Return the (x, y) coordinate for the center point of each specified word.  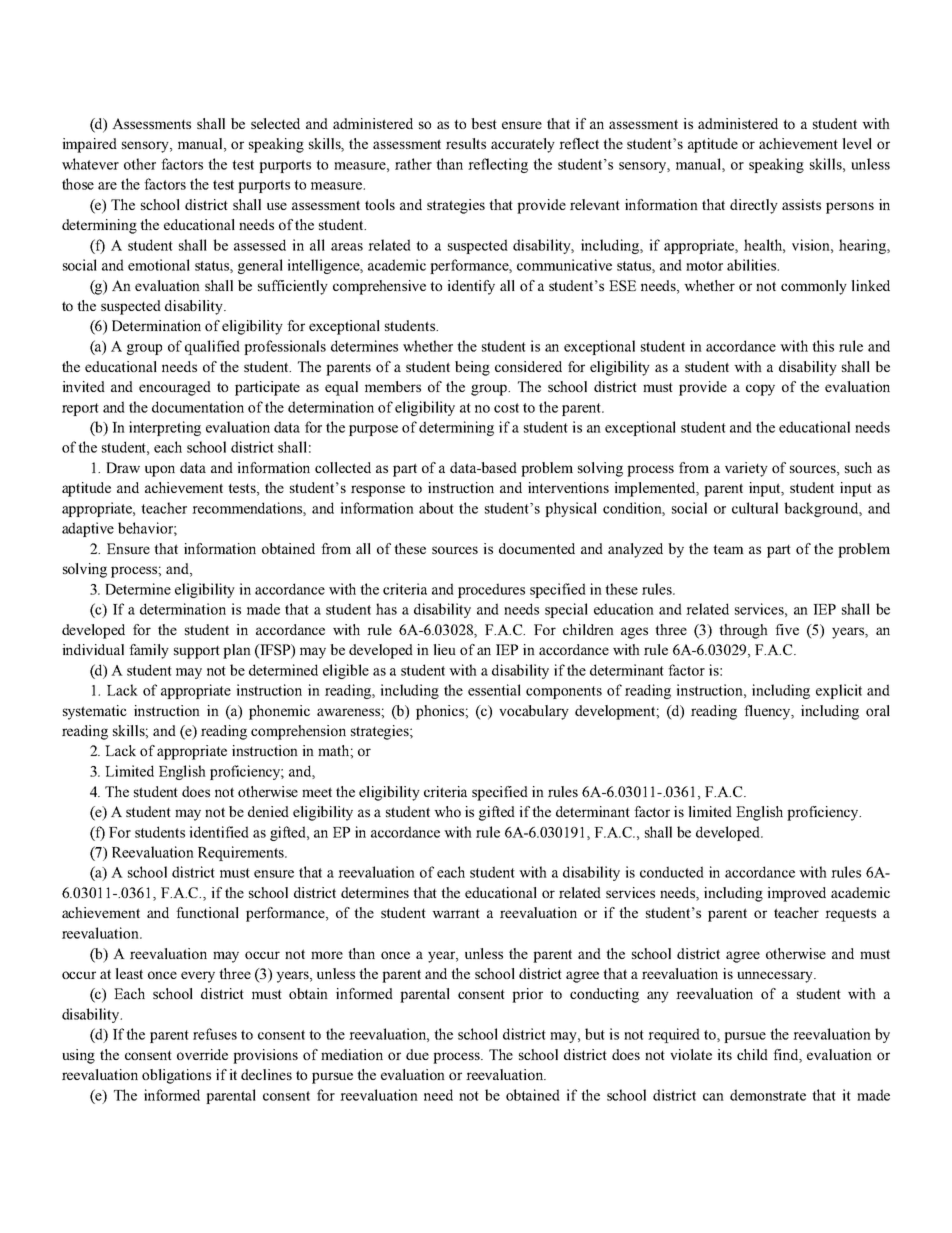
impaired (90, 145)
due (417, 1054)
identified (219, 832)
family (149, 651)
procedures (491, 590)
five (787, 629)
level (857, 143)
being (472, 368)
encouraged (175, 388)
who (447, 811)
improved (797, 894)
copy (760, 390)
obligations (176, 1076)
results (466, 143)
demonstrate (768, 1095)
